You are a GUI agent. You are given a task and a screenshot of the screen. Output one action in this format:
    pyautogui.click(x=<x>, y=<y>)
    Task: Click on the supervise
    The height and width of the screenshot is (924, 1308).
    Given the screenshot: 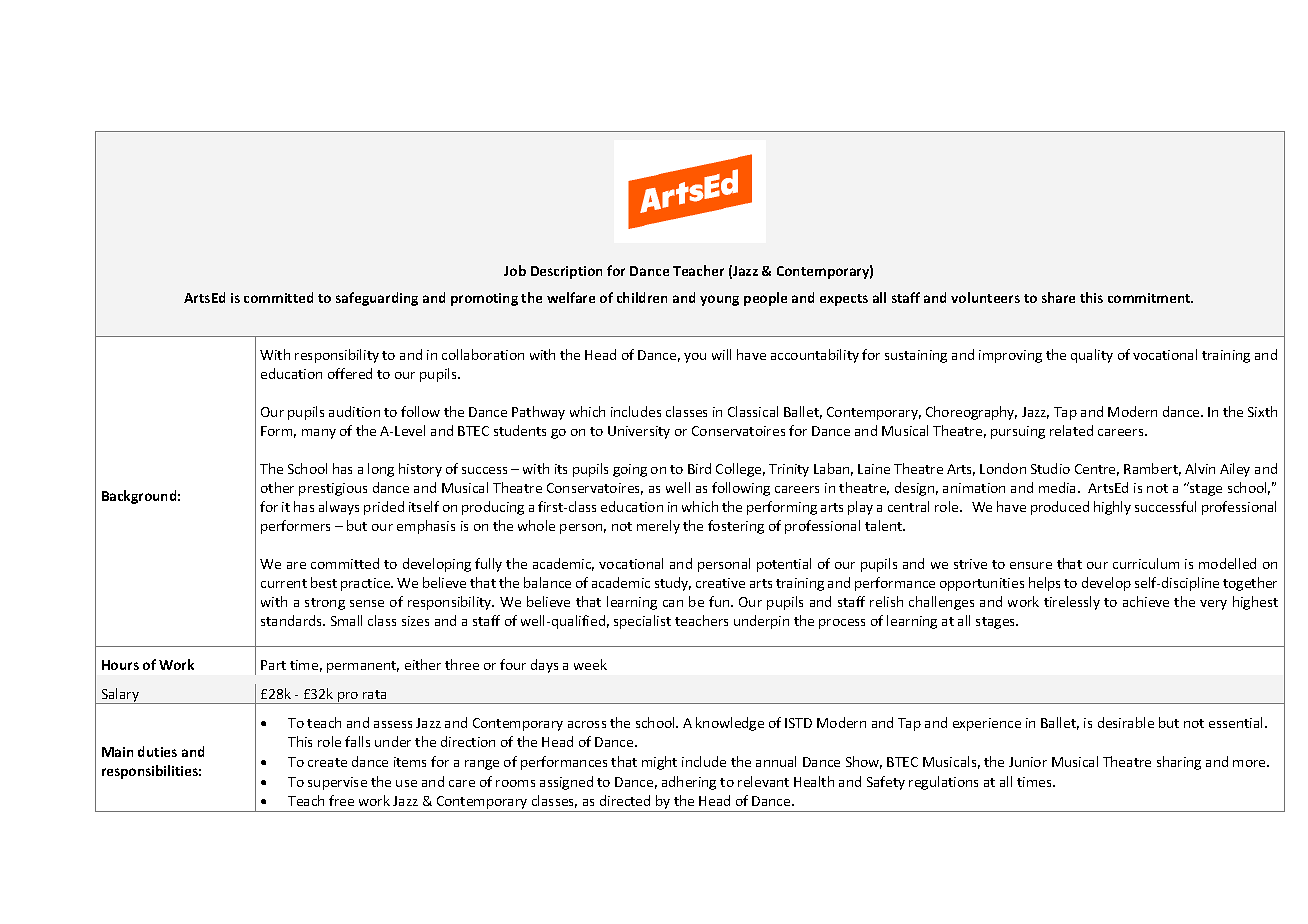 What is the action you would take?
    pyautogui.click(x=337, y=783)
